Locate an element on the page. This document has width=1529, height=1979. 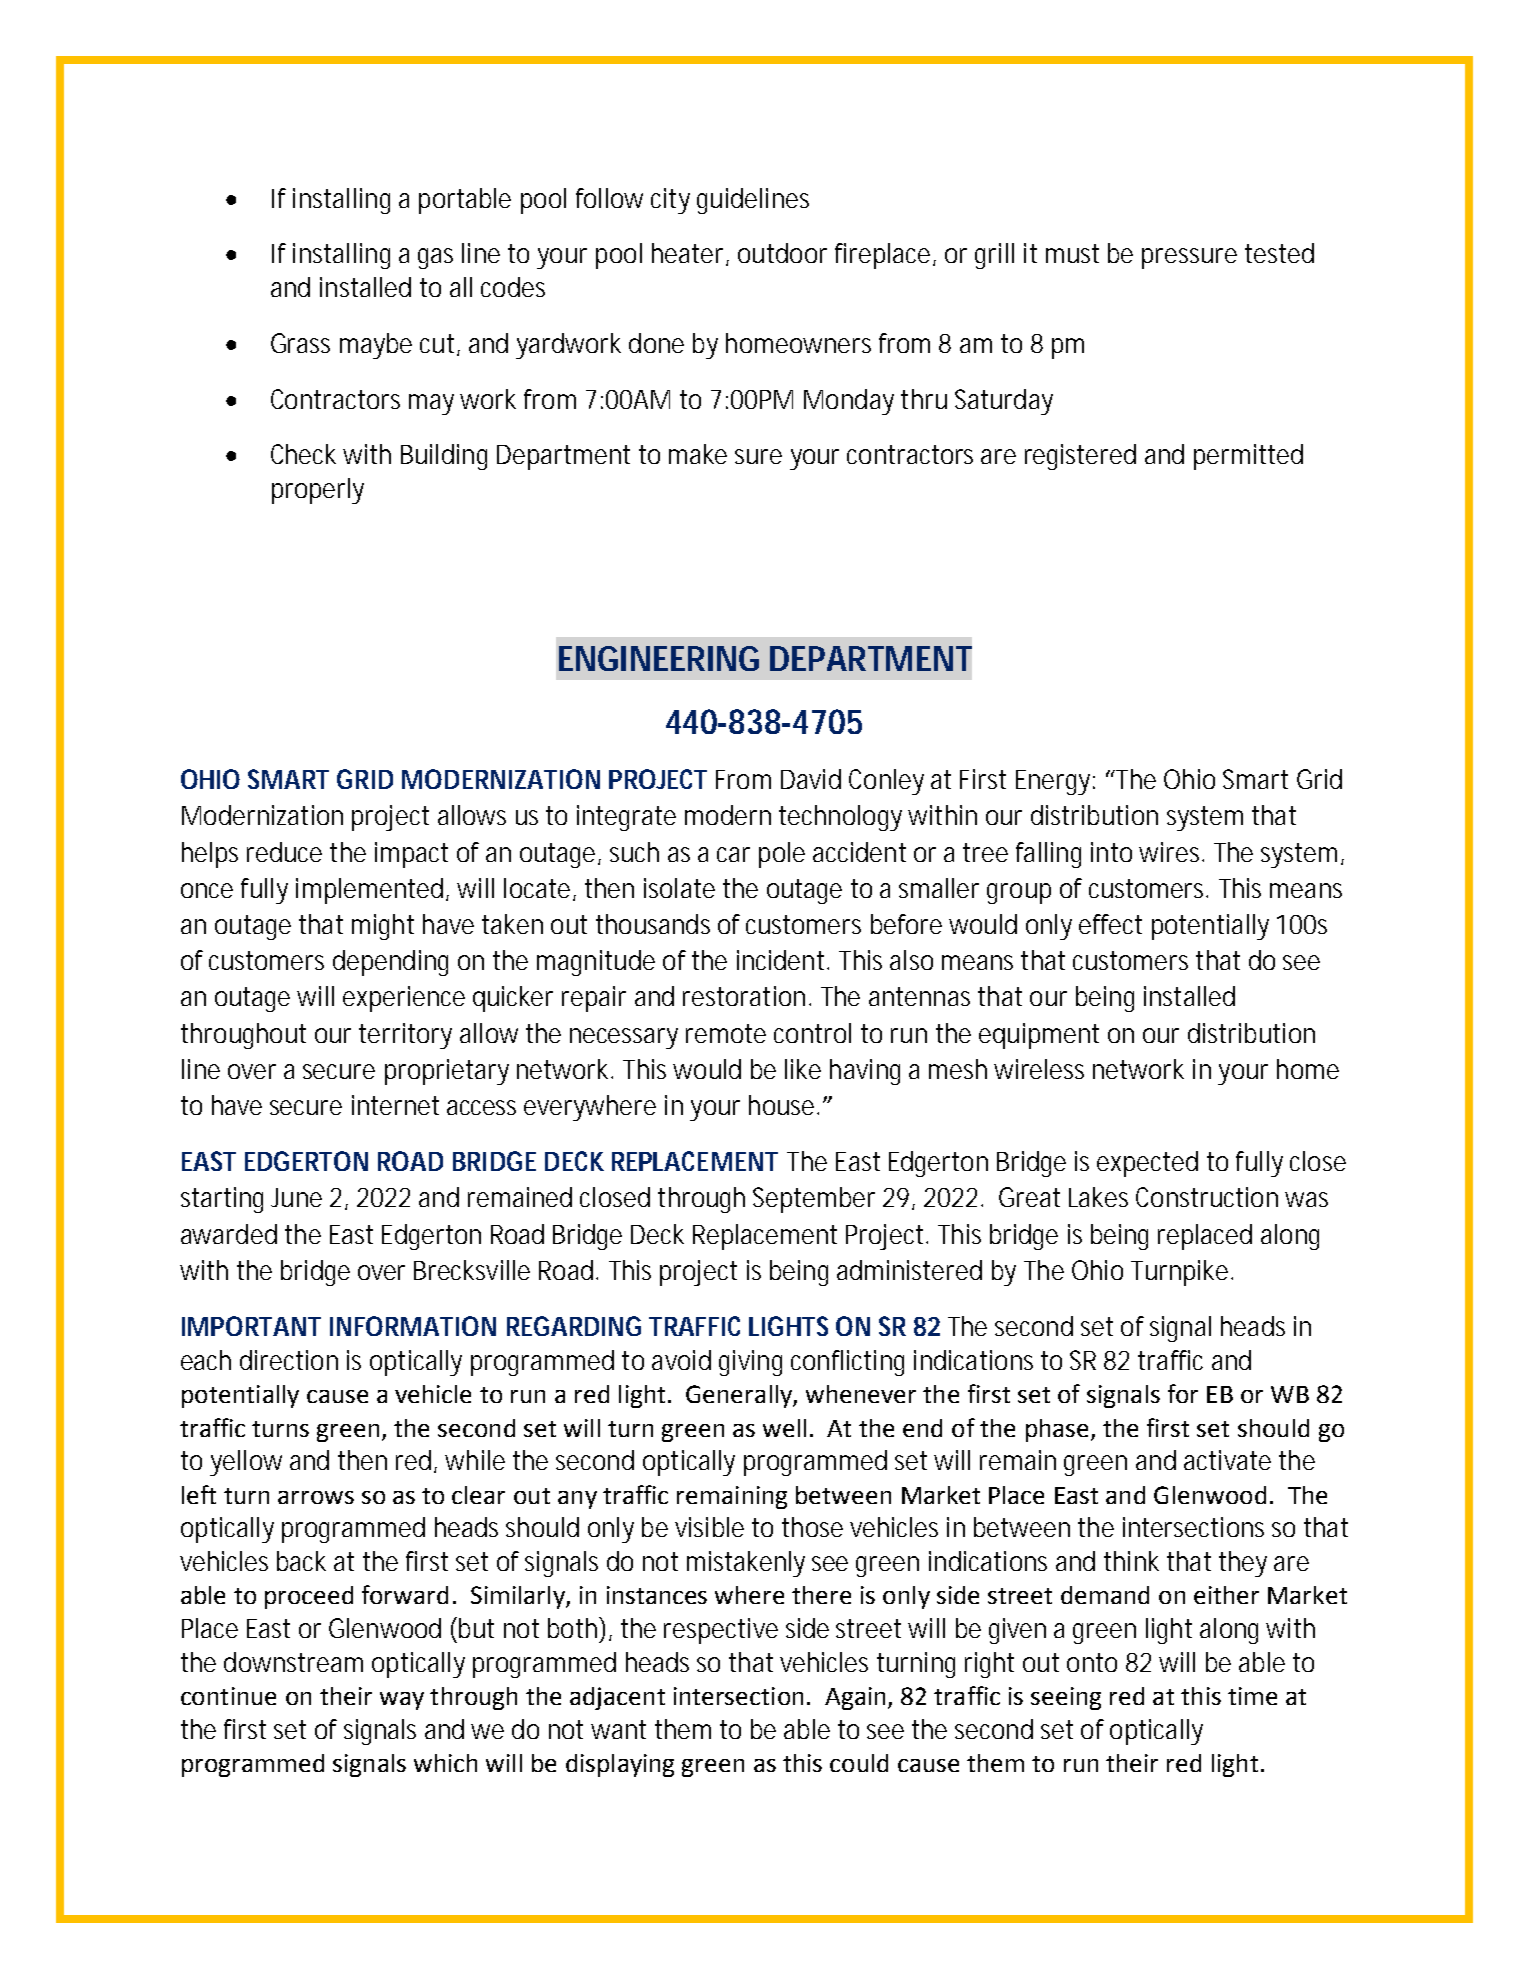
way is located at coordinates (402, 1701).
